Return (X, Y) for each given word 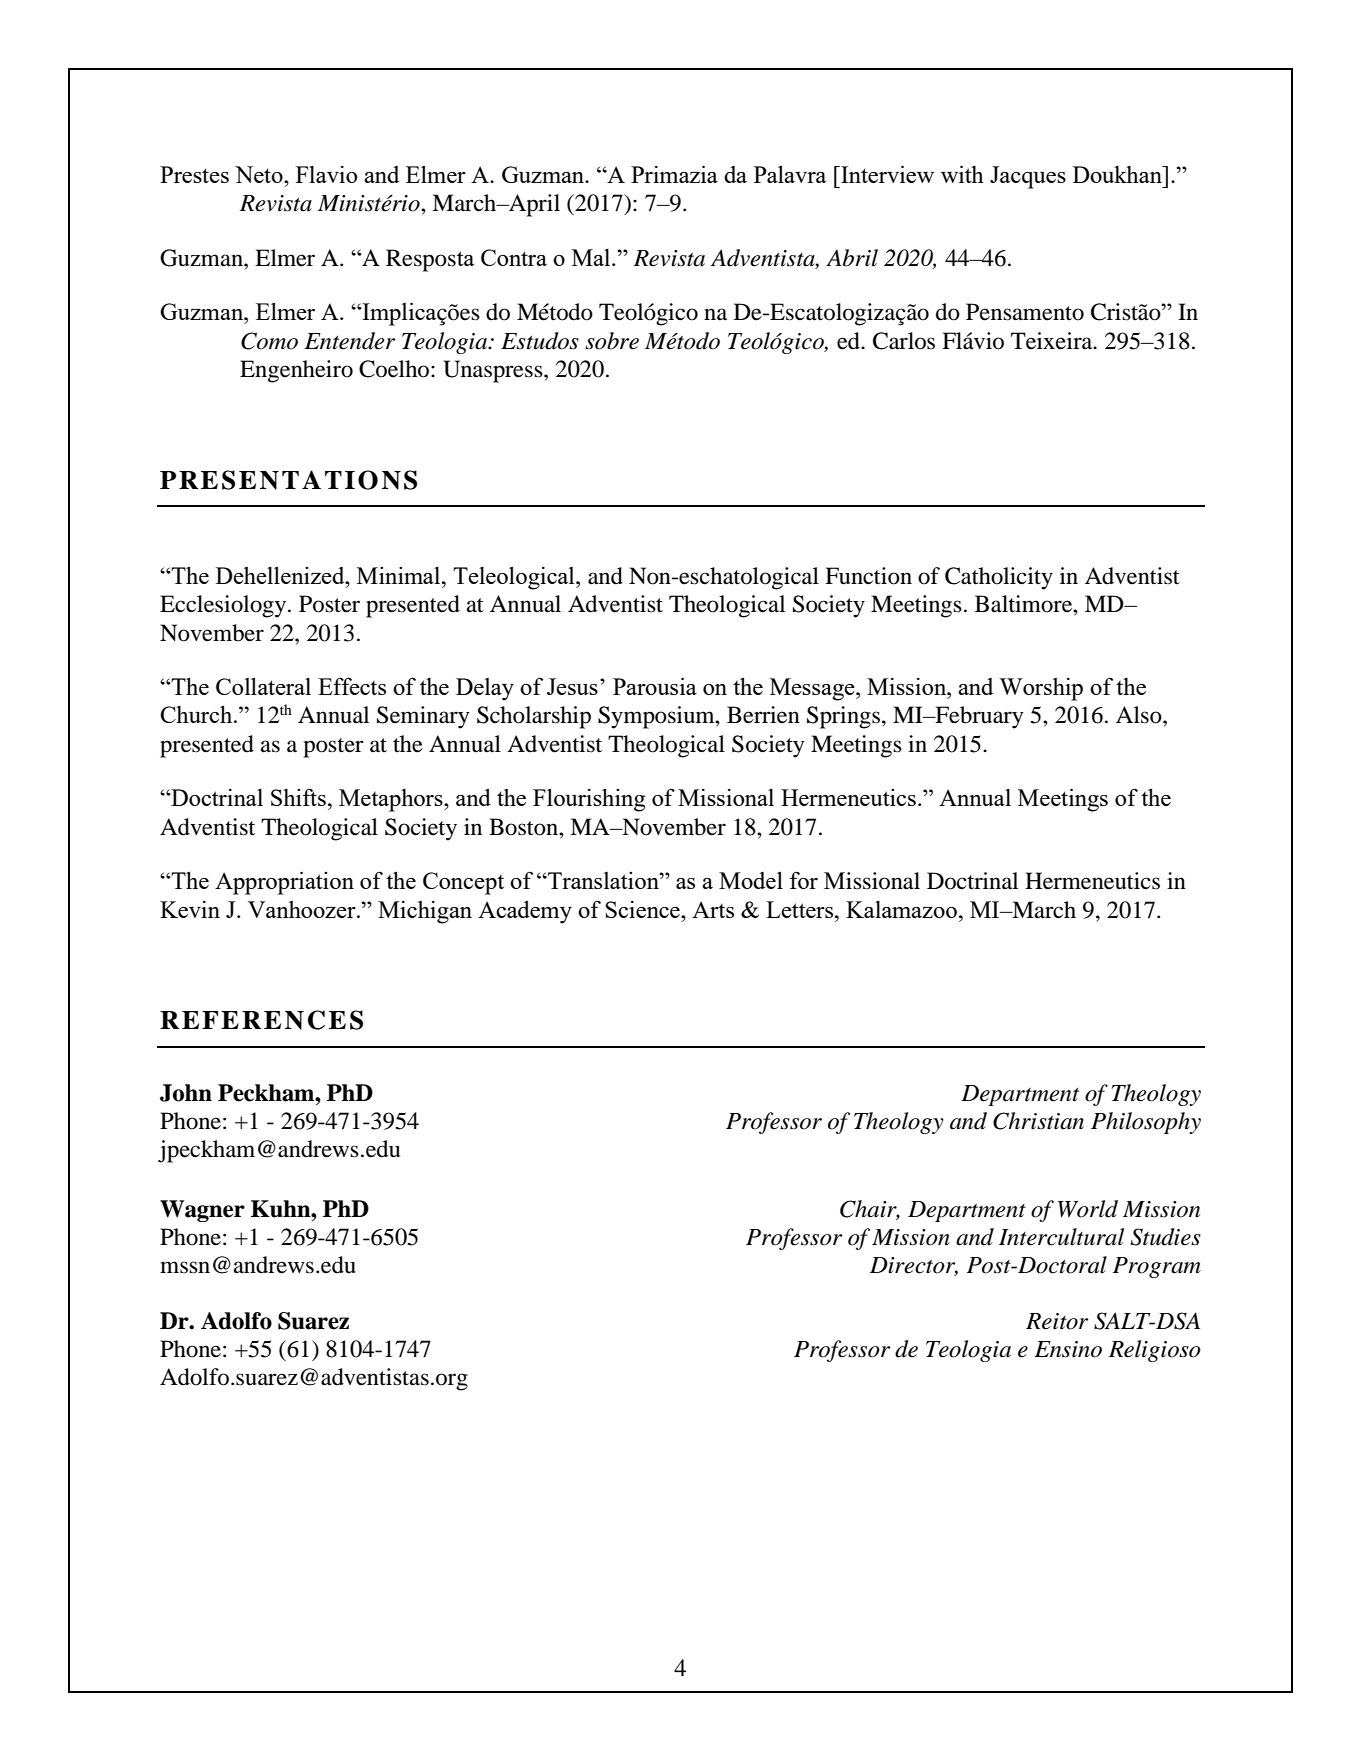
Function (868, 576)
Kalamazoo (901, 909)
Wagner (202, 1211)
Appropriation (284, 883)
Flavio (327, 174)
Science (643, 909)
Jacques (1028, 177)
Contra (514, 257)
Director (914, 1266)
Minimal (400, 575)
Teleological (515, 578)
